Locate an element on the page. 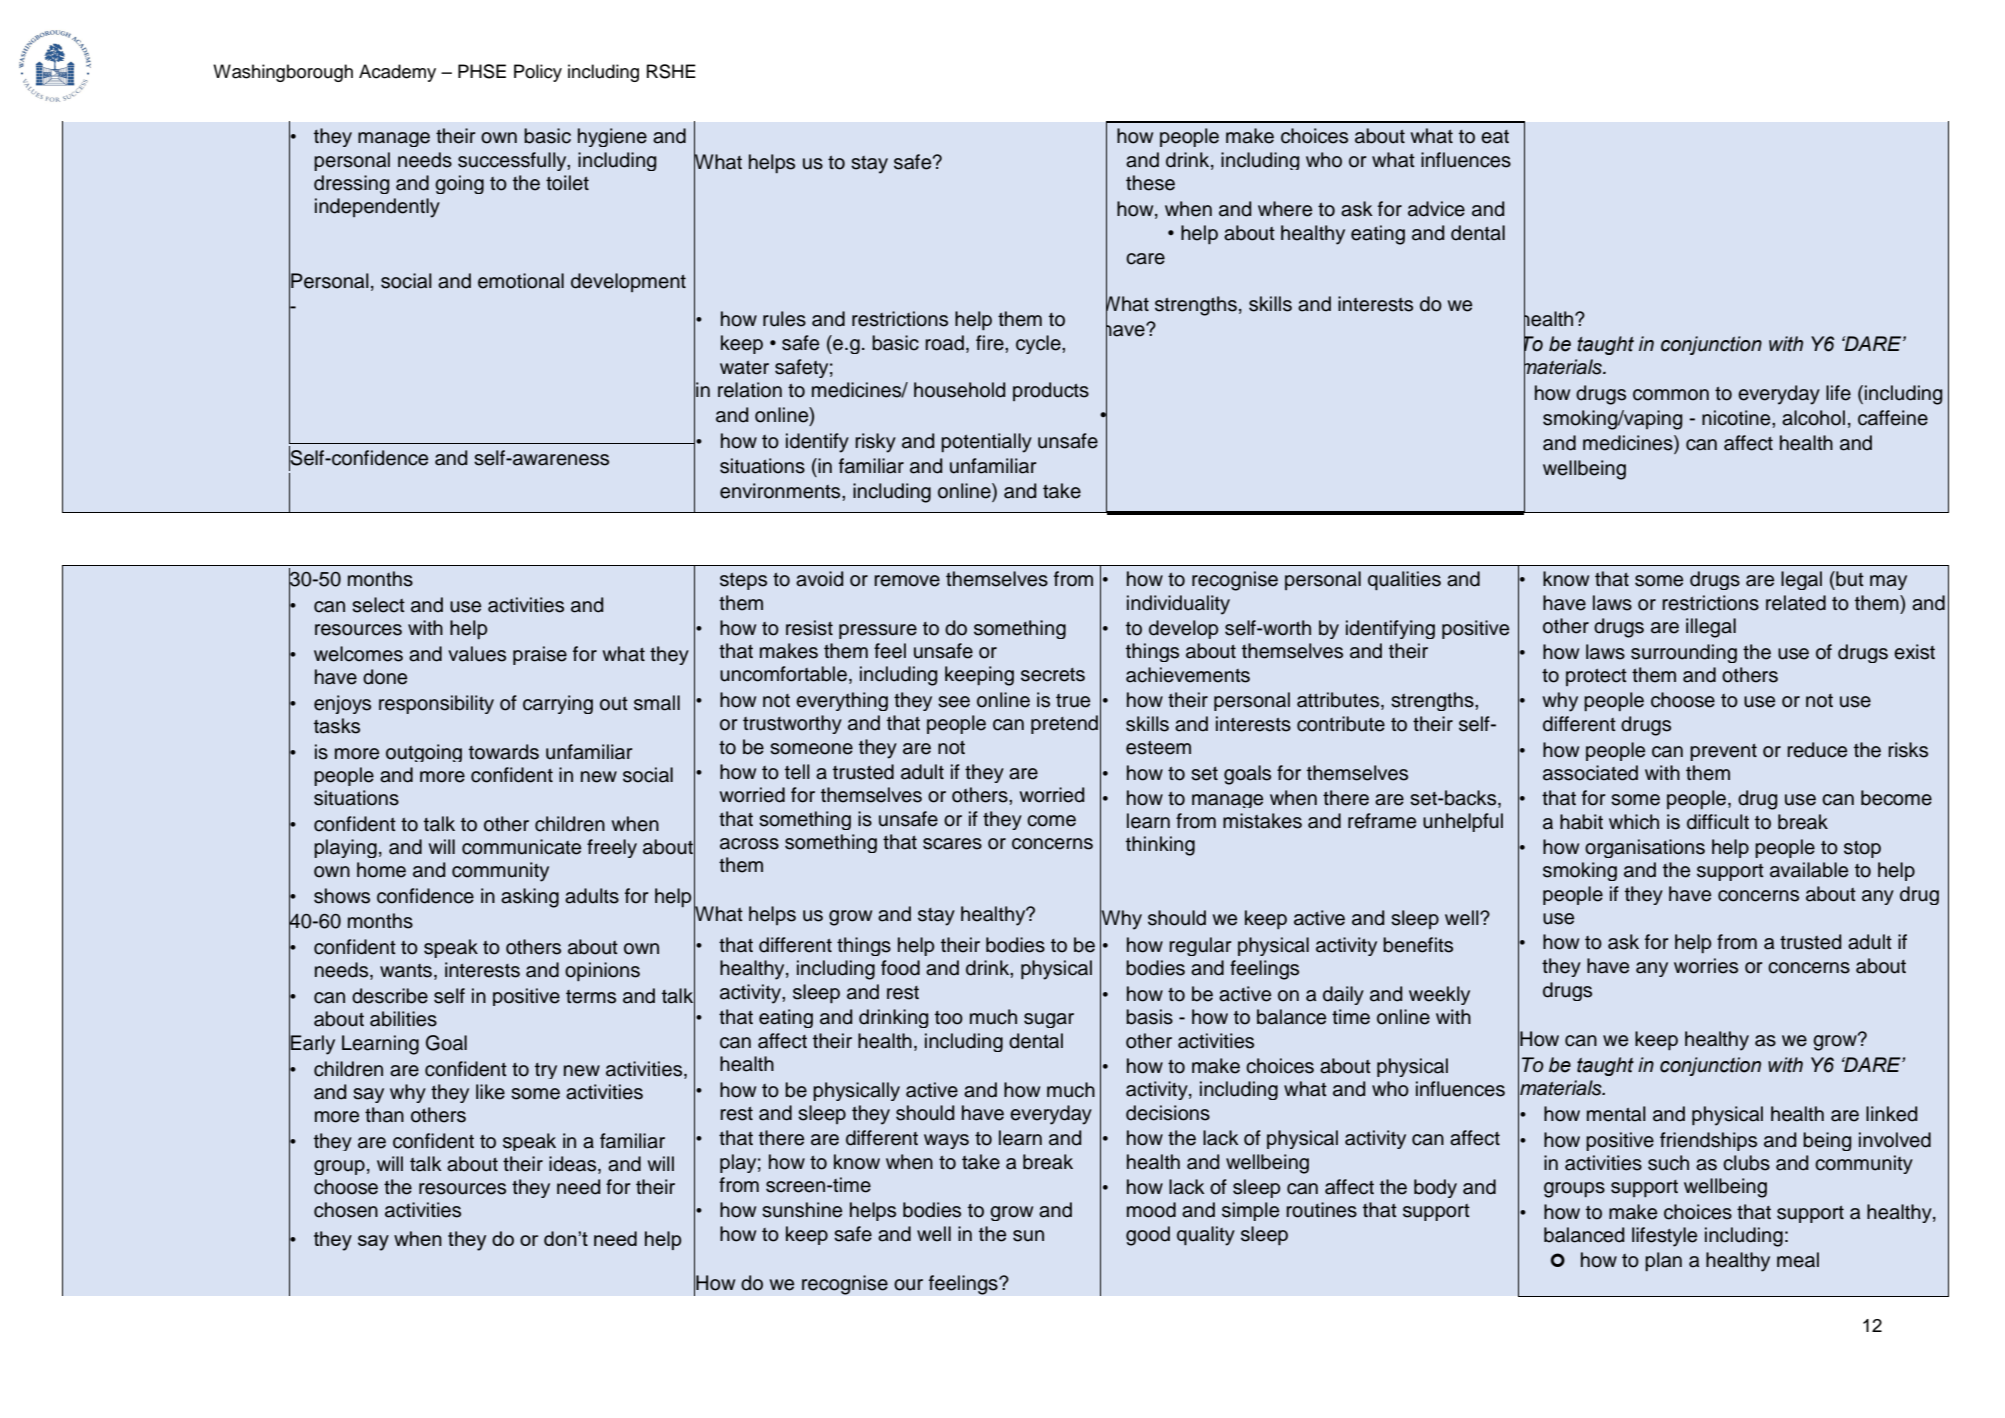 Image resolution: width=2005 pixels, height=1418 pixels. worries is located at coordinates (1706, 966).
